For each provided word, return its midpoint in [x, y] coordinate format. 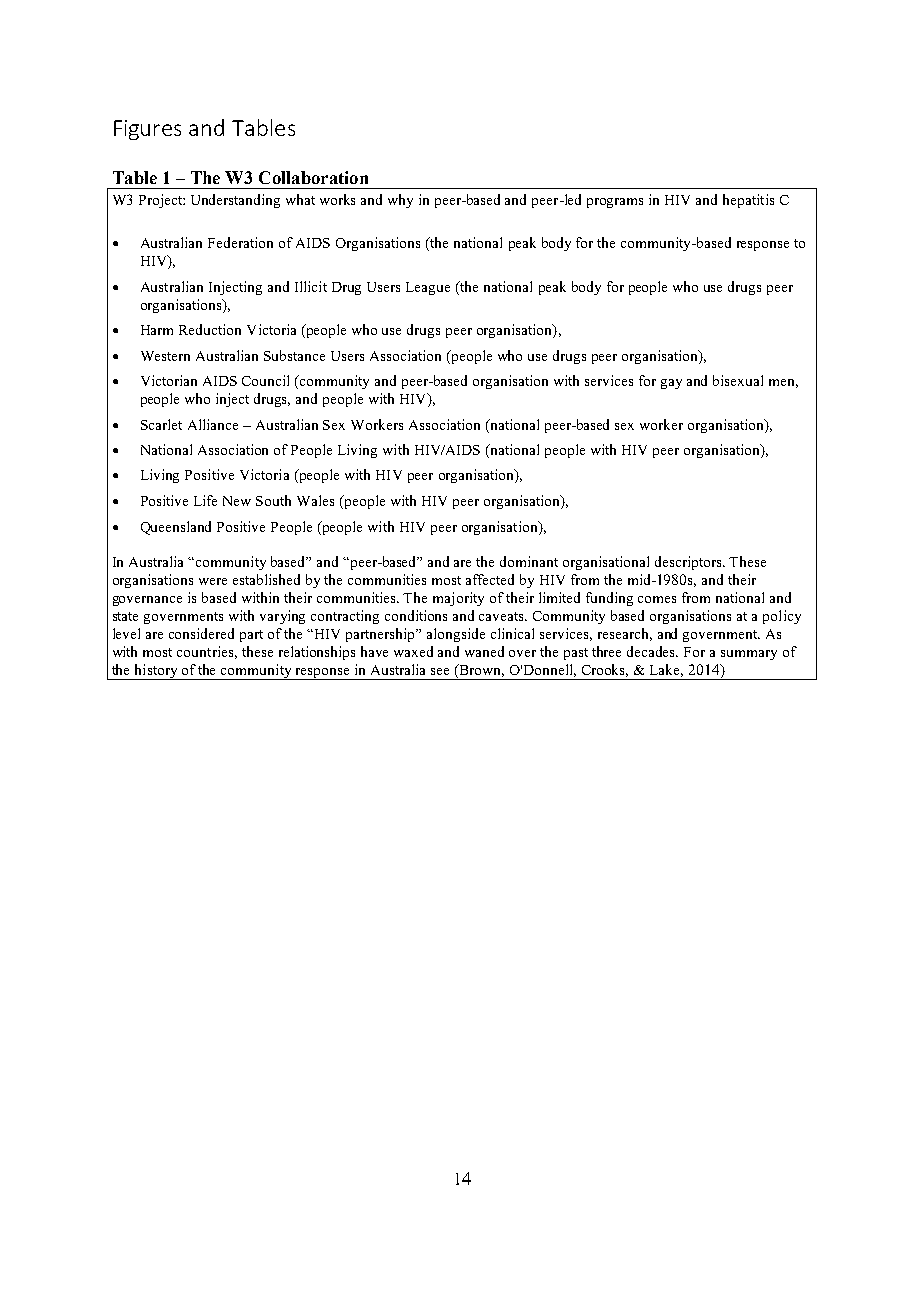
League [428, 288]
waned [484, 651]
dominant [529, 561]
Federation [240, 242]
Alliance [213, 424]
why [400, 201]
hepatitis [748, 201]
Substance [294, 355]
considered [201, 633]
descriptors [689, 563]
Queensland [176, 528]
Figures [147, 130]
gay [671, 384]
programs [615, 203]
